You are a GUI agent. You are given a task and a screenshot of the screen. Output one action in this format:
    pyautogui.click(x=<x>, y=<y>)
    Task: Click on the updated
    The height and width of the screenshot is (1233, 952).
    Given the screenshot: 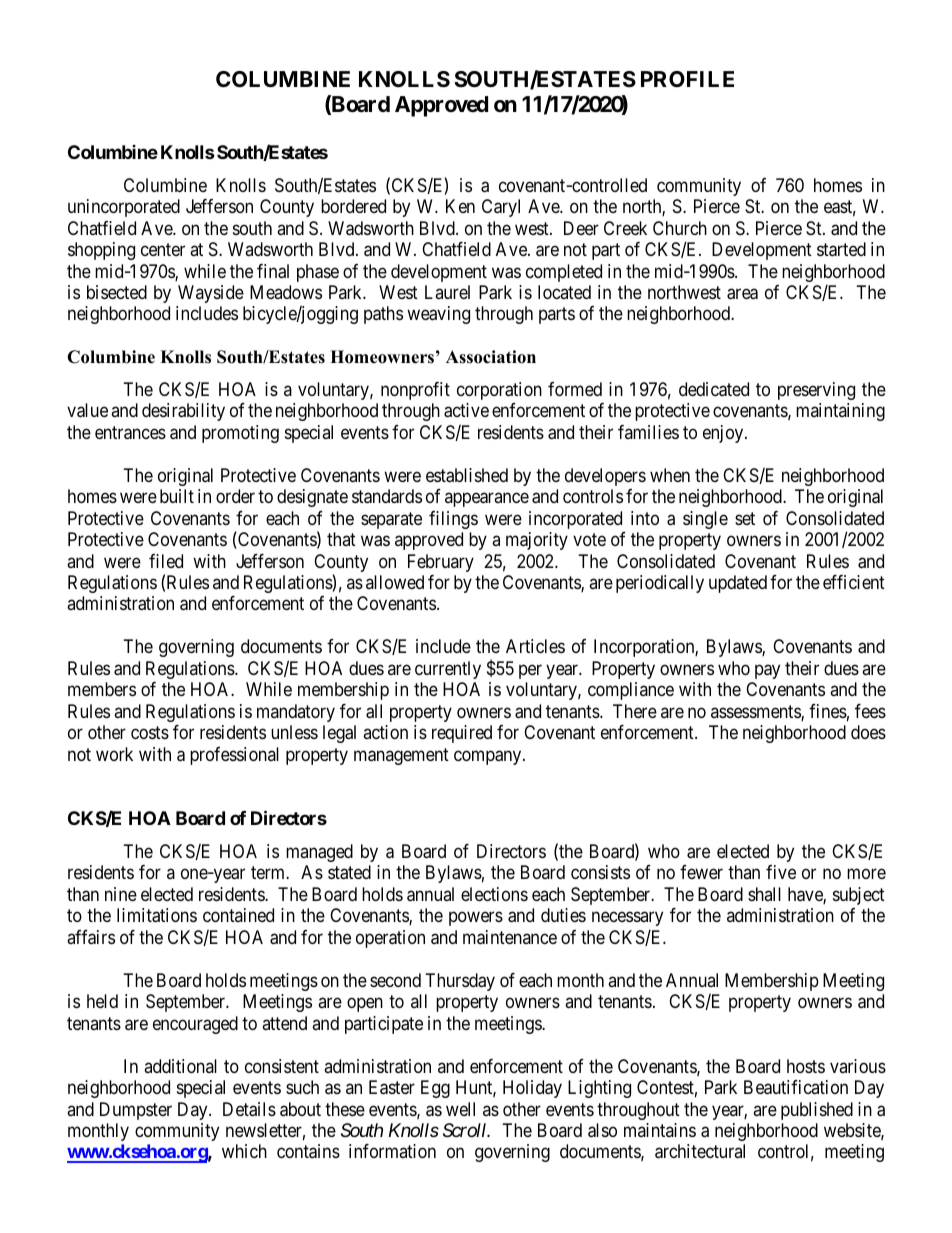 What is the action you would take?
    pyautogui.click(x=738, y=584)
